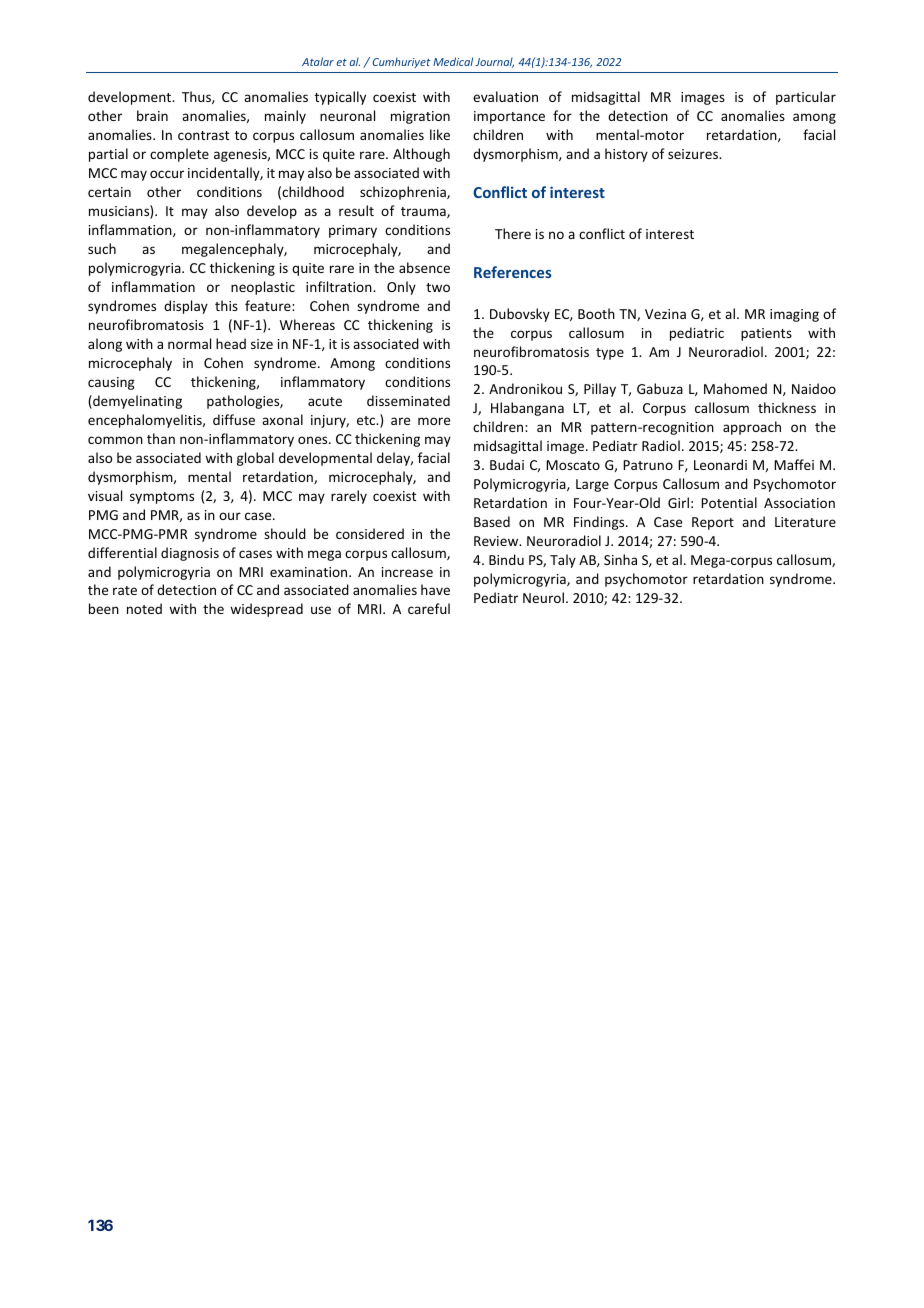  What do you see at coordinates (144, 608) in the screenshot?
I see `noted` at bounding box center [144, 608].
